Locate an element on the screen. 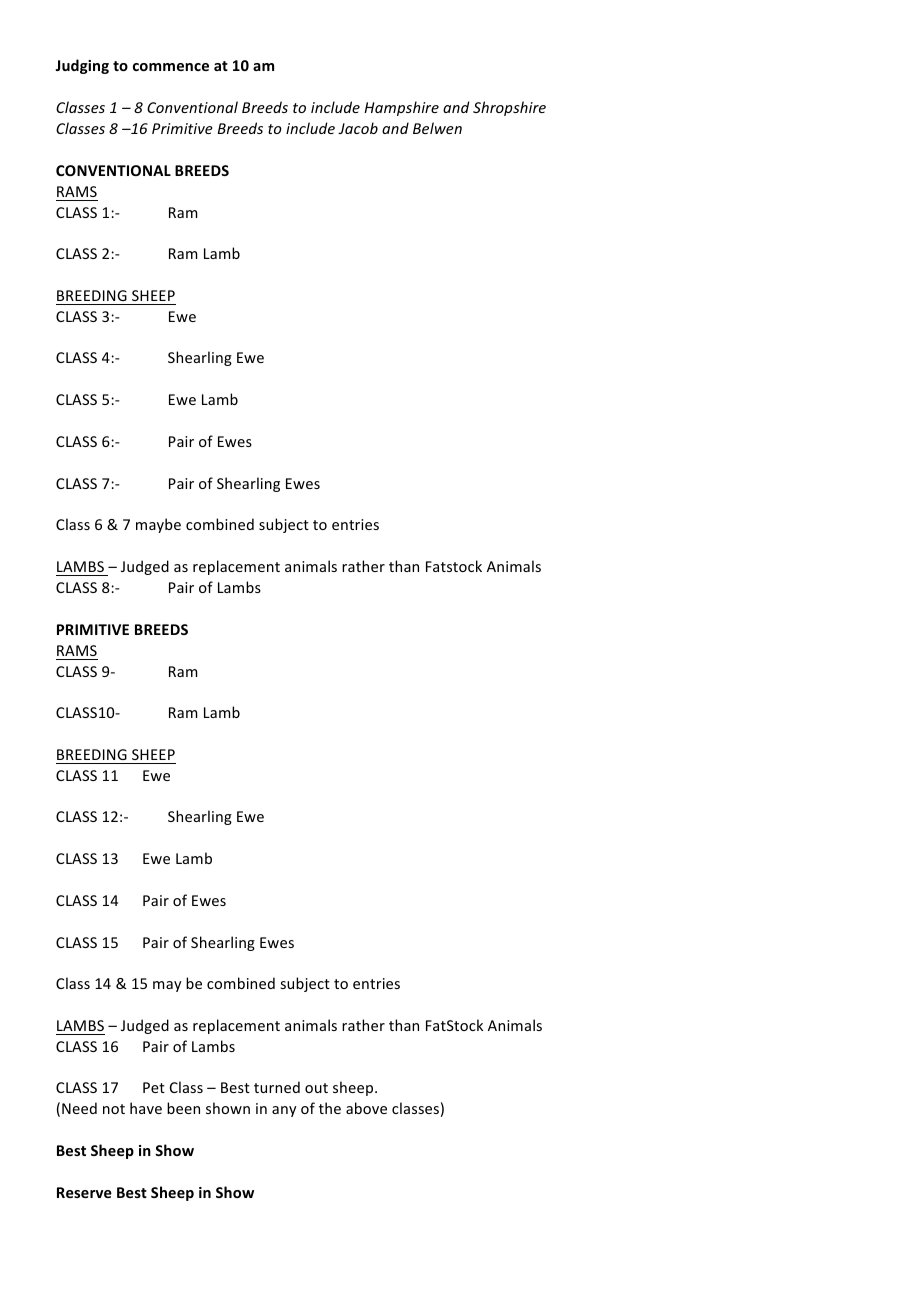  any is located at coordinates (284, 1111).
